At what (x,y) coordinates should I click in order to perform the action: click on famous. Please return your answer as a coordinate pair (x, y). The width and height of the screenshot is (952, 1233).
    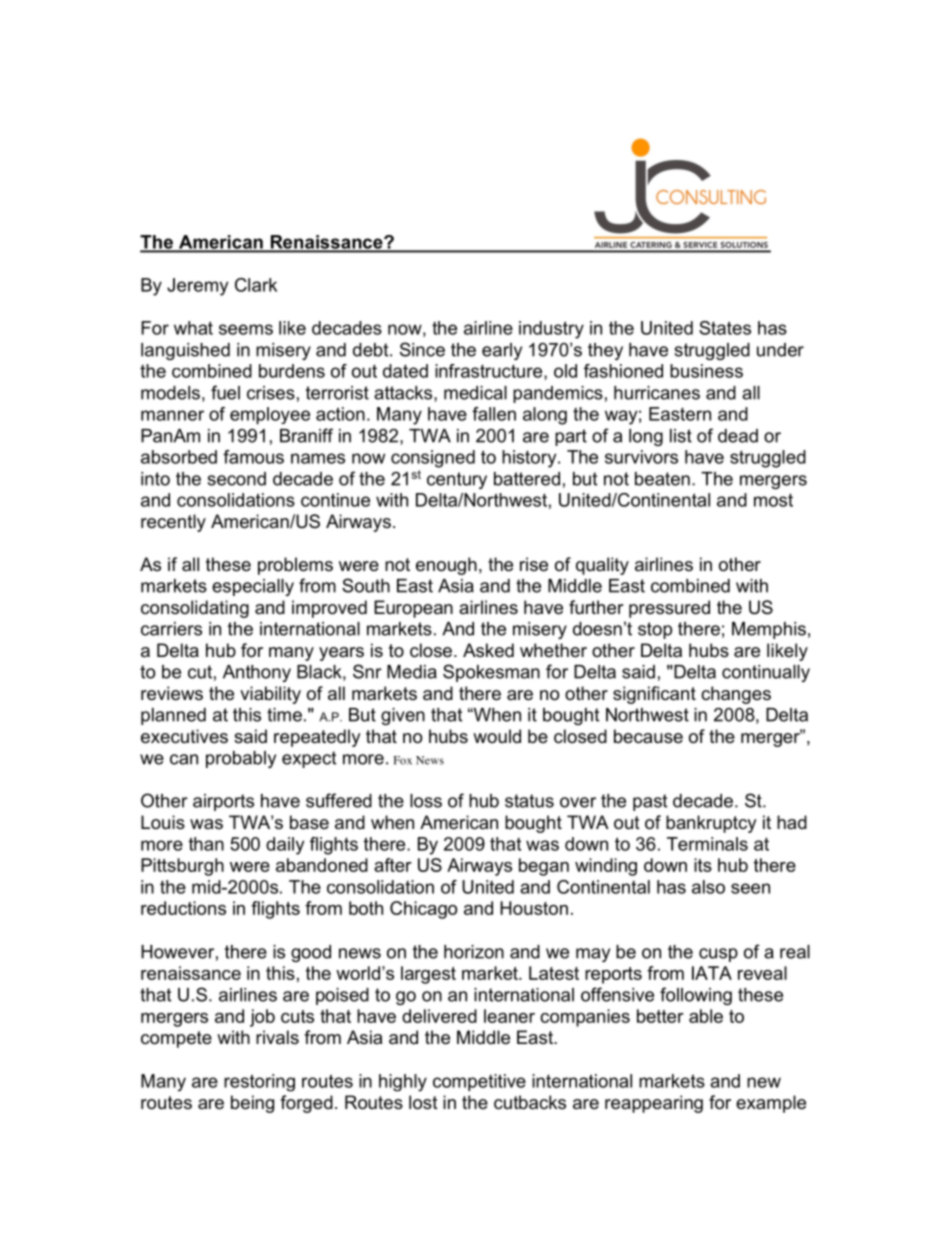
    Looking at the image, I should click on (253, 457).
